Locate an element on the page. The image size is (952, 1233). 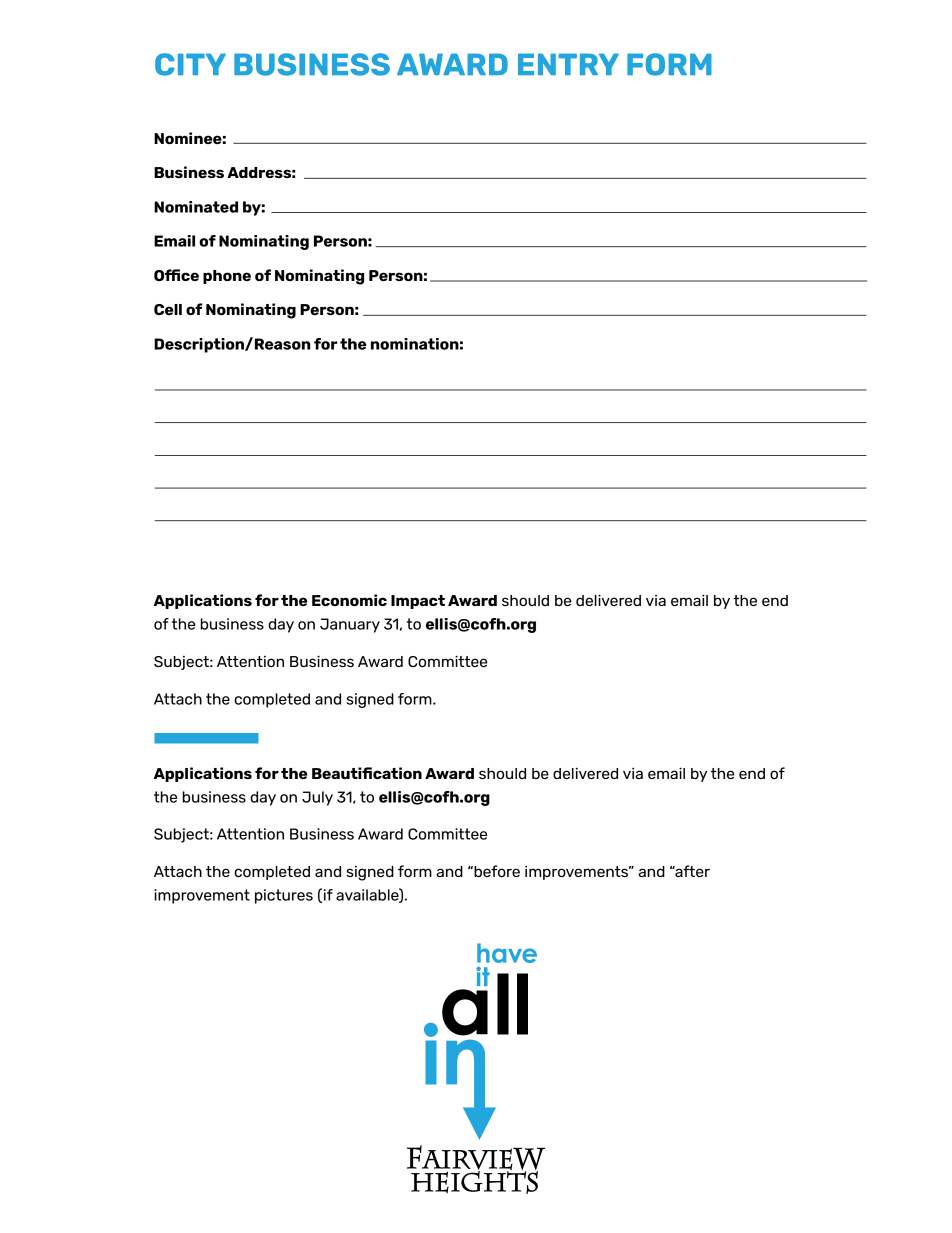
phone is located at coordinates (227, 277).
